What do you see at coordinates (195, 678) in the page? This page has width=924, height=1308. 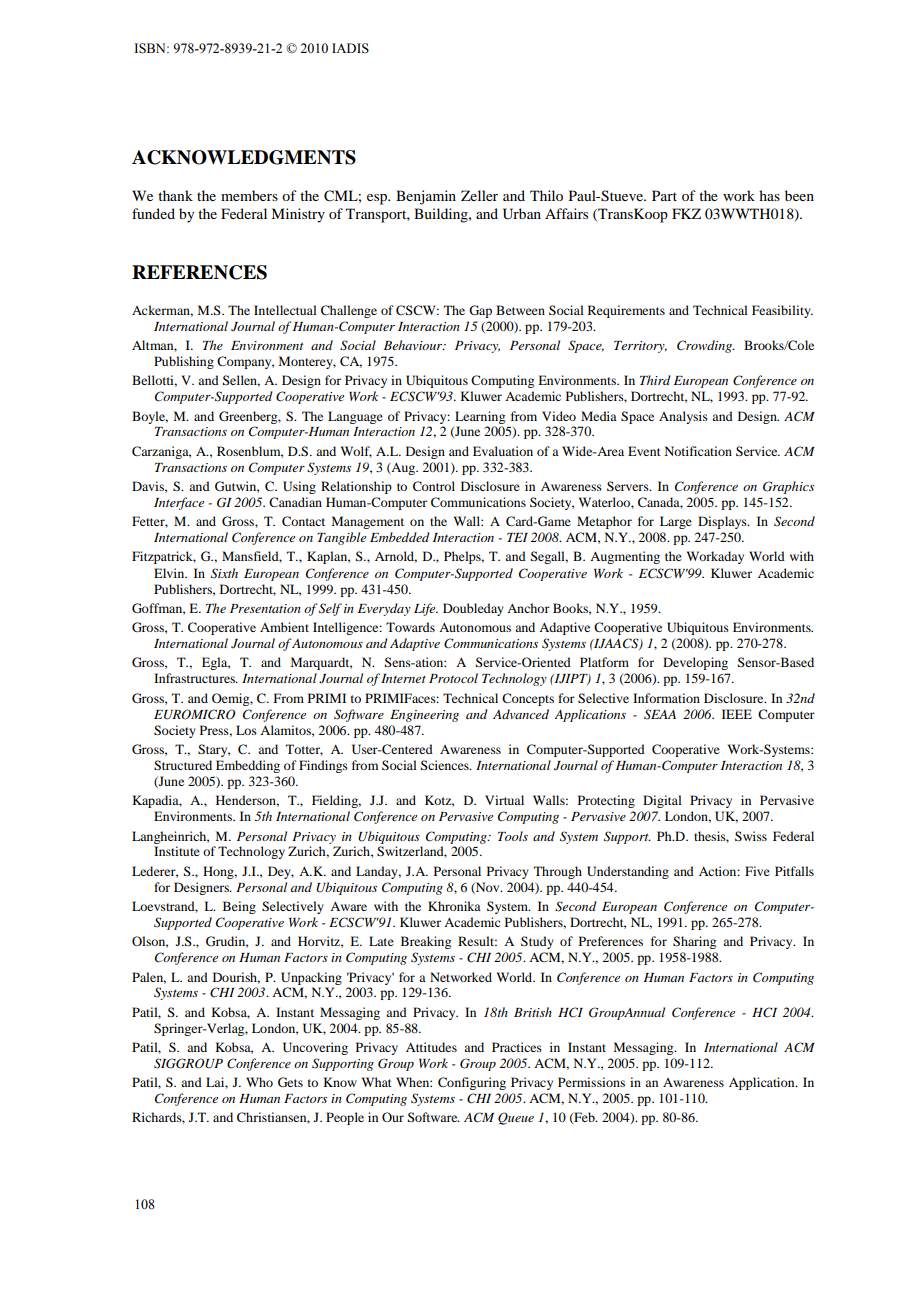 I see `Infrastructures` at bounding box center [195, 678].
